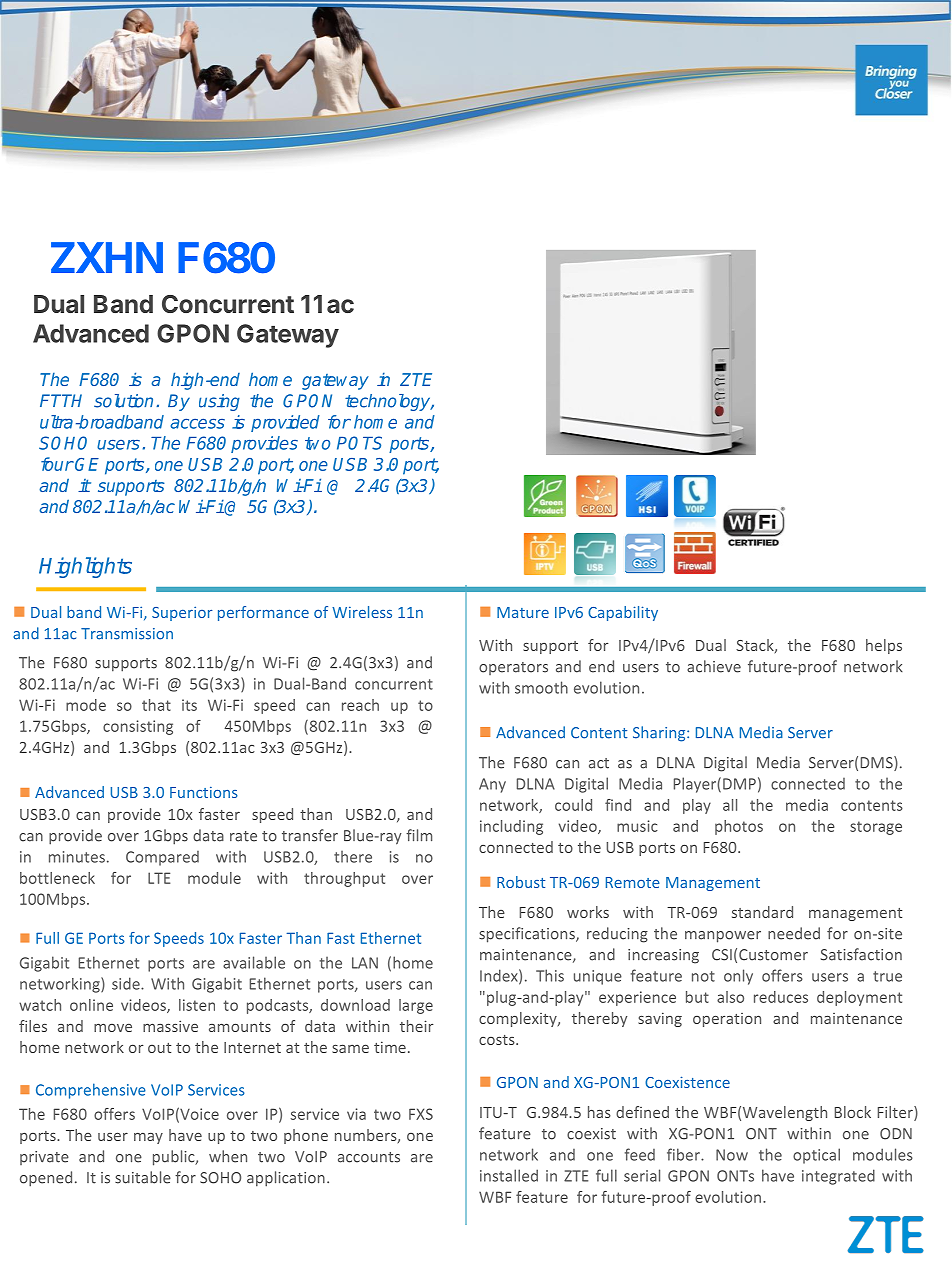 The width and height of the screenshot is (952, 1270). Describe the element at coordinates (884, 646) in the screenshot. I see `helps` at that location.
